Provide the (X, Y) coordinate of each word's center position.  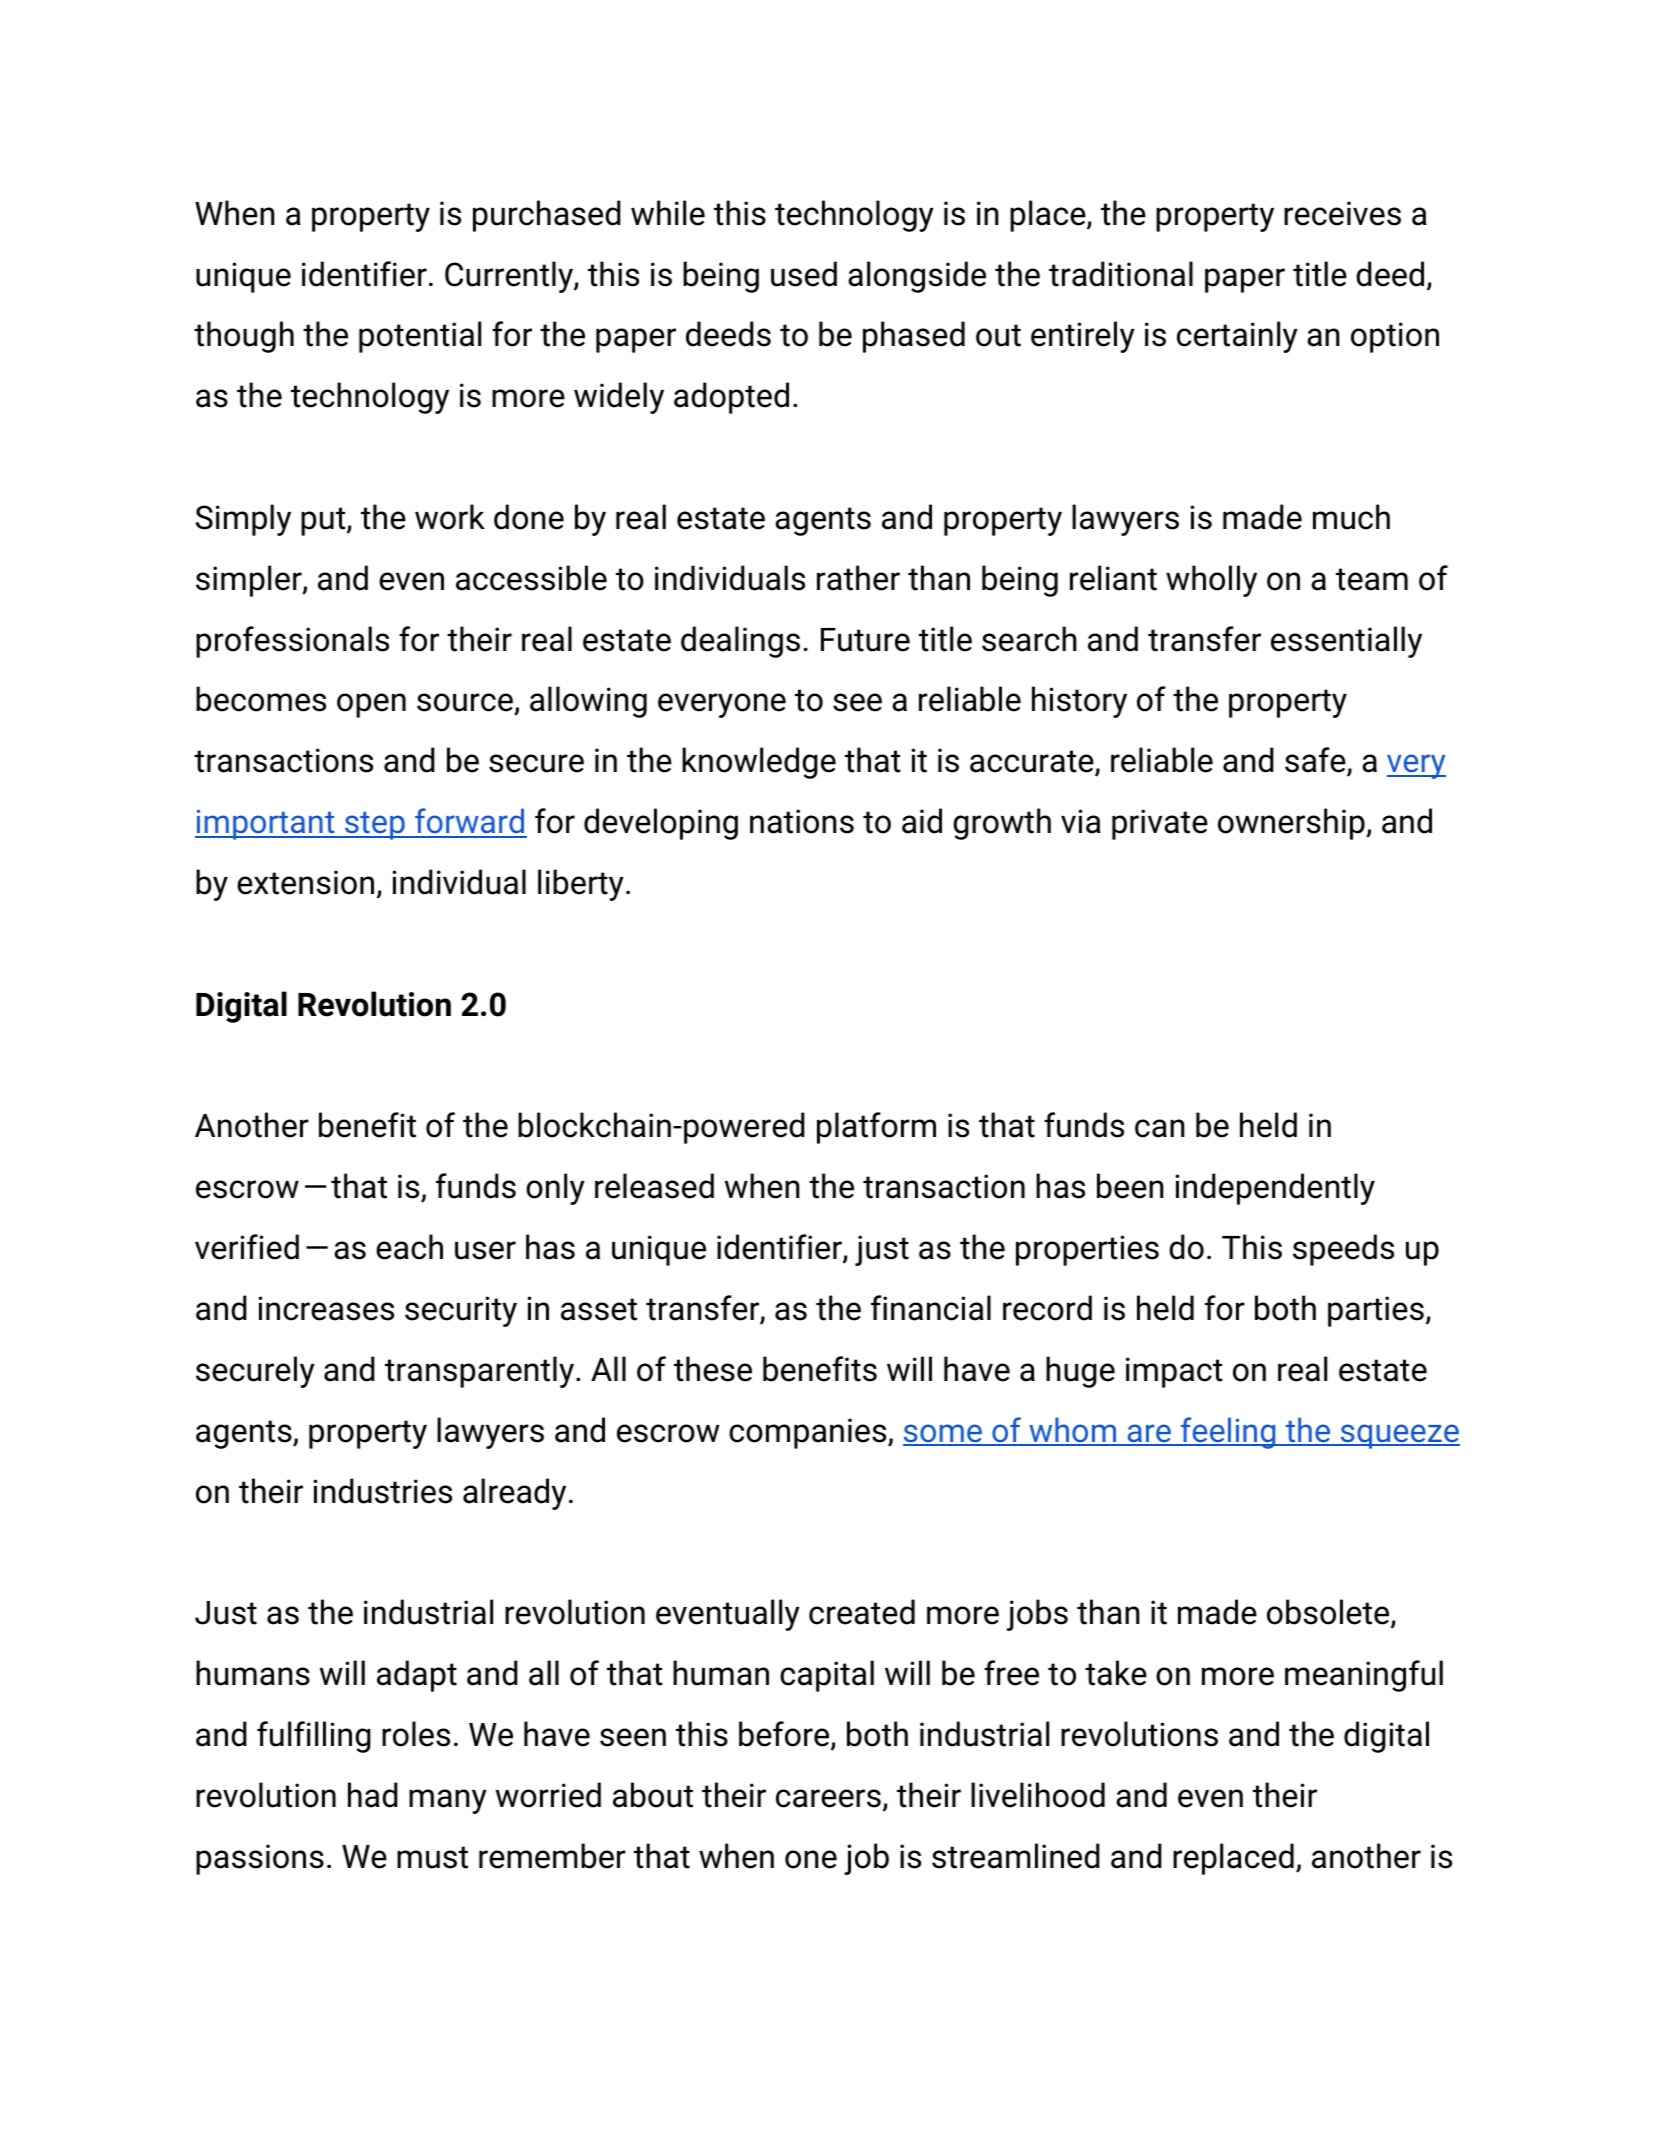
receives (1342, 213)
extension (305, 882)
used (804, 274)
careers (828, 1798)
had (373, 1795)
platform (876, 1128)
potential (420, 337)
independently (1275, 1189)
